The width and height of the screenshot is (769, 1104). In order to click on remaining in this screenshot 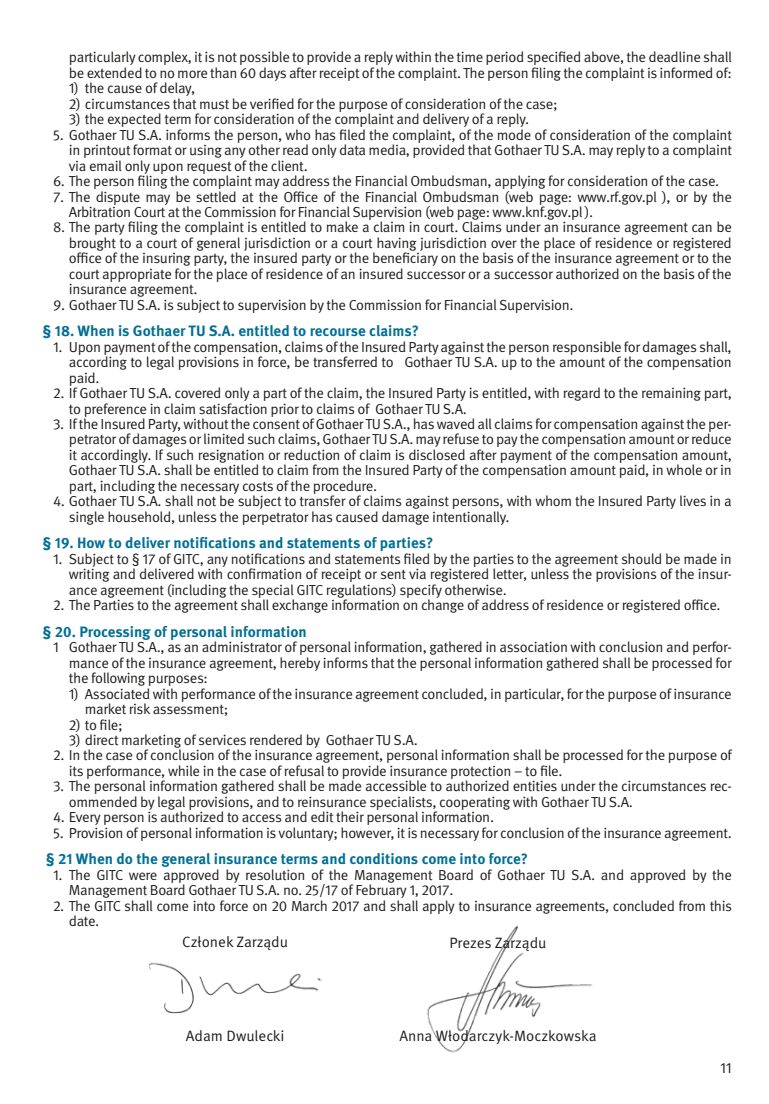, I will do `click(671, 394)`.
